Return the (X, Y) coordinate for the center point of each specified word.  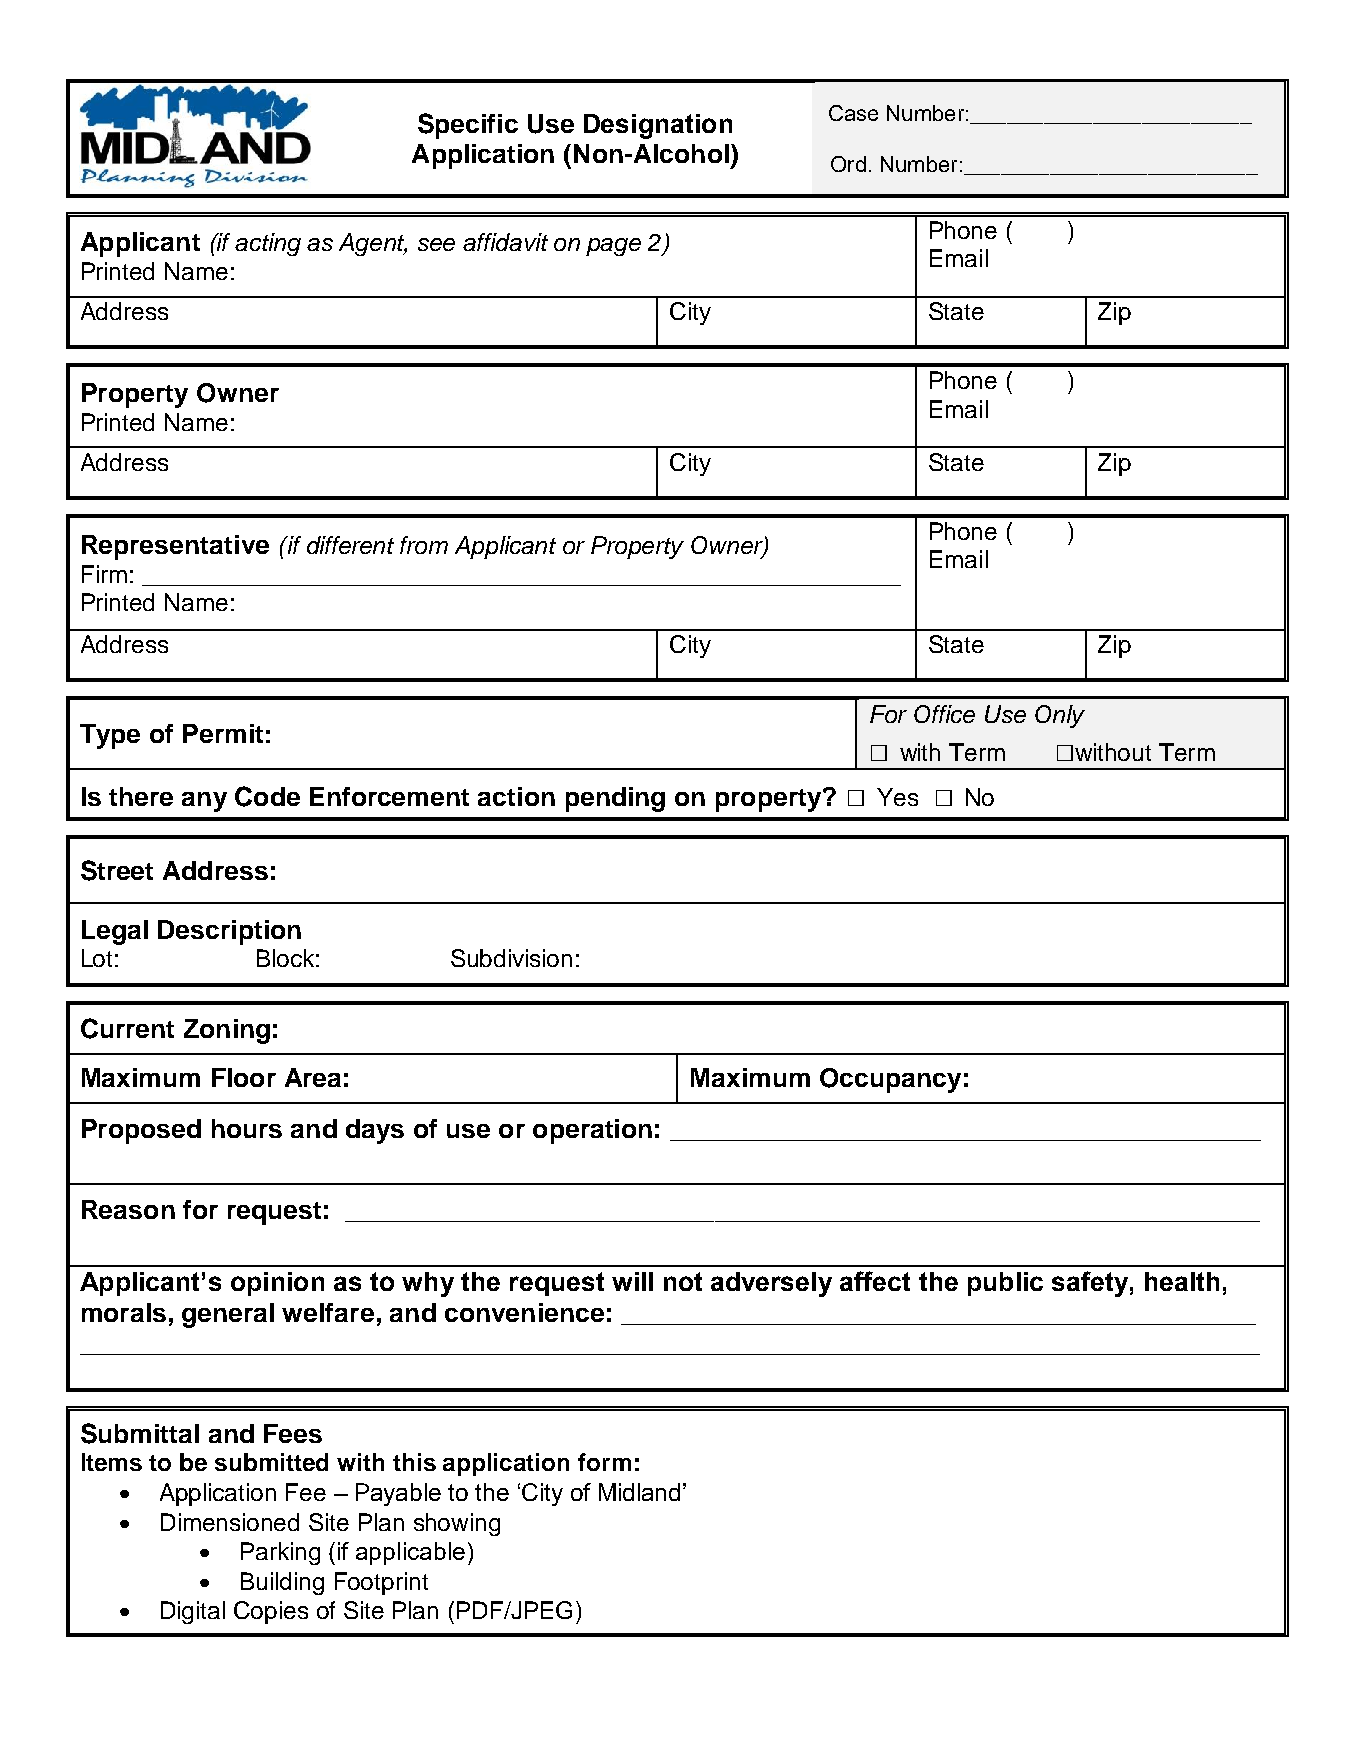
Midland (639, 1492)
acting (268, 244)
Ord (848, 164)
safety (1090, 1284)
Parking (280, 1553)
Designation (658, 126)
